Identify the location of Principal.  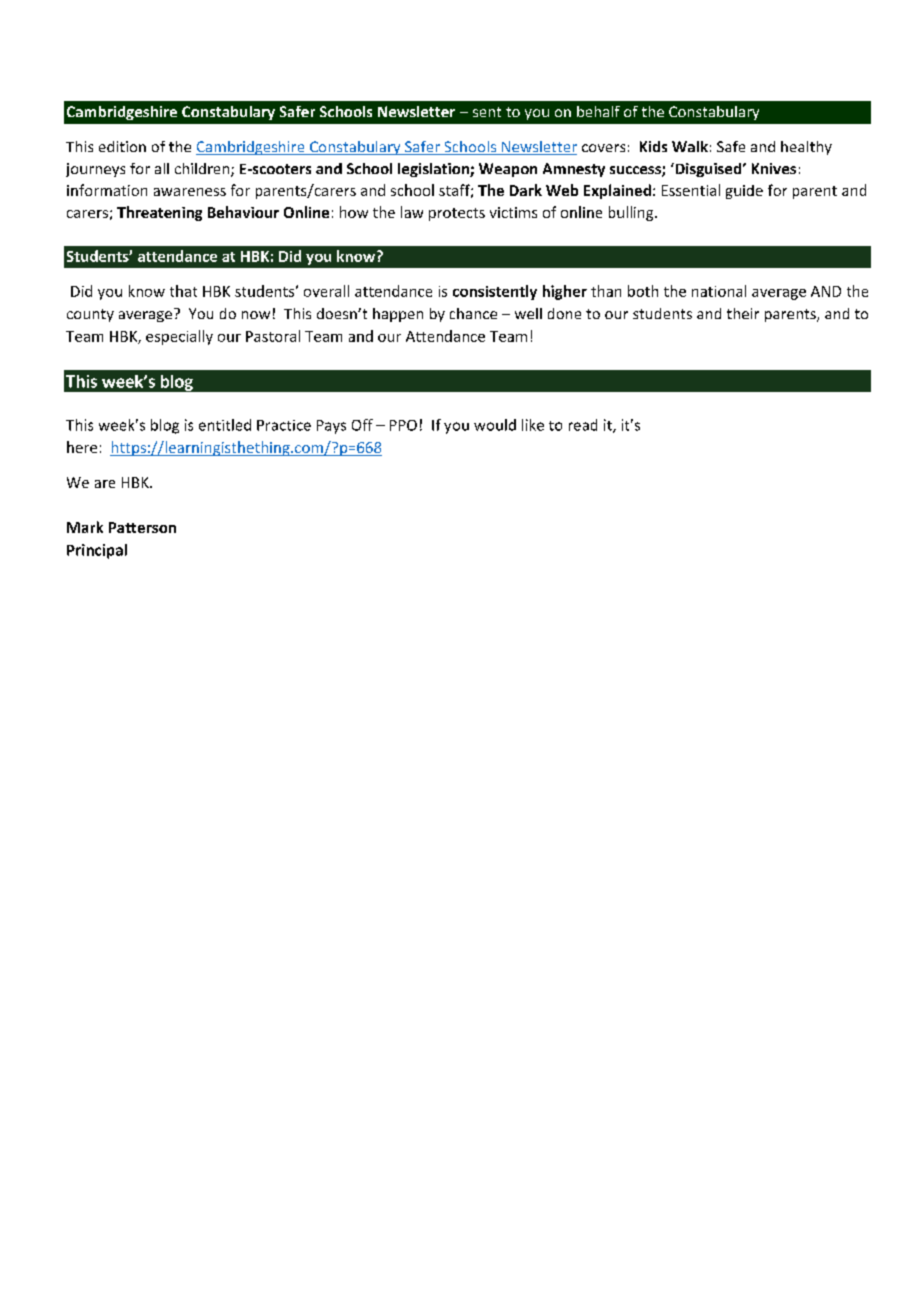
(97, 551).
